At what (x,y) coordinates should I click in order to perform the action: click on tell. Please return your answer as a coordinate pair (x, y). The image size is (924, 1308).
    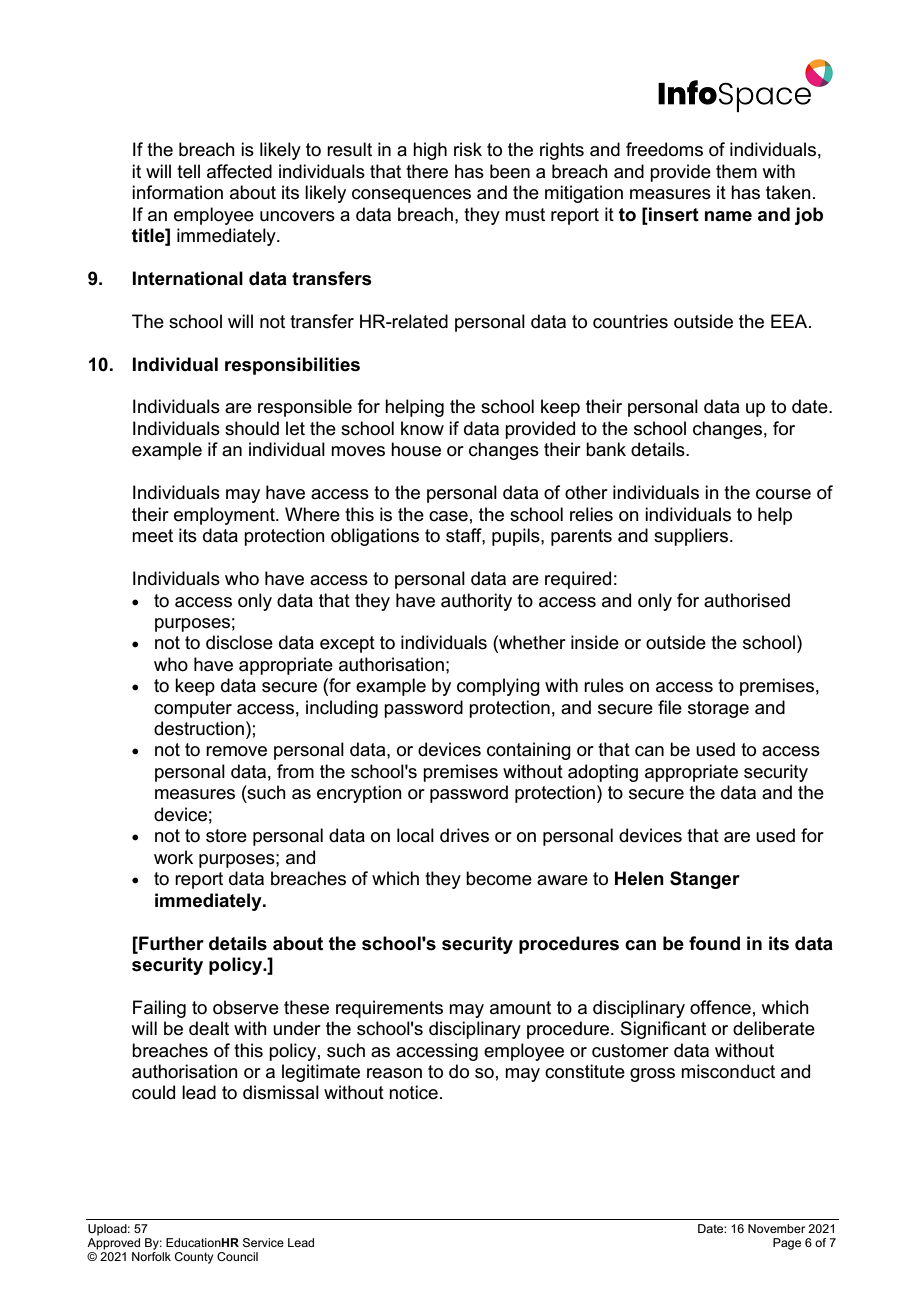
    Looking at the image, I should click on (188, 171).
